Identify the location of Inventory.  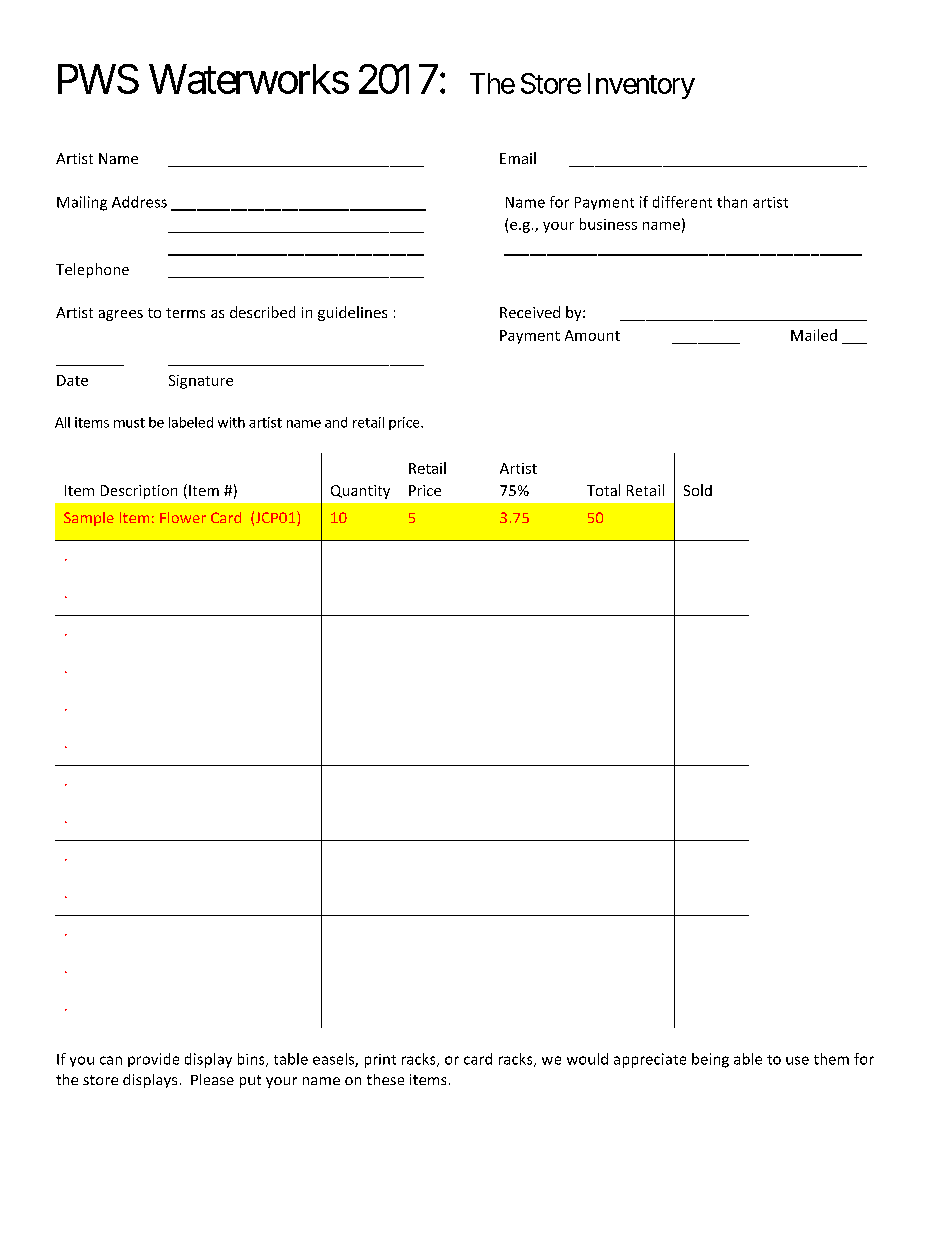
(641, 86).
